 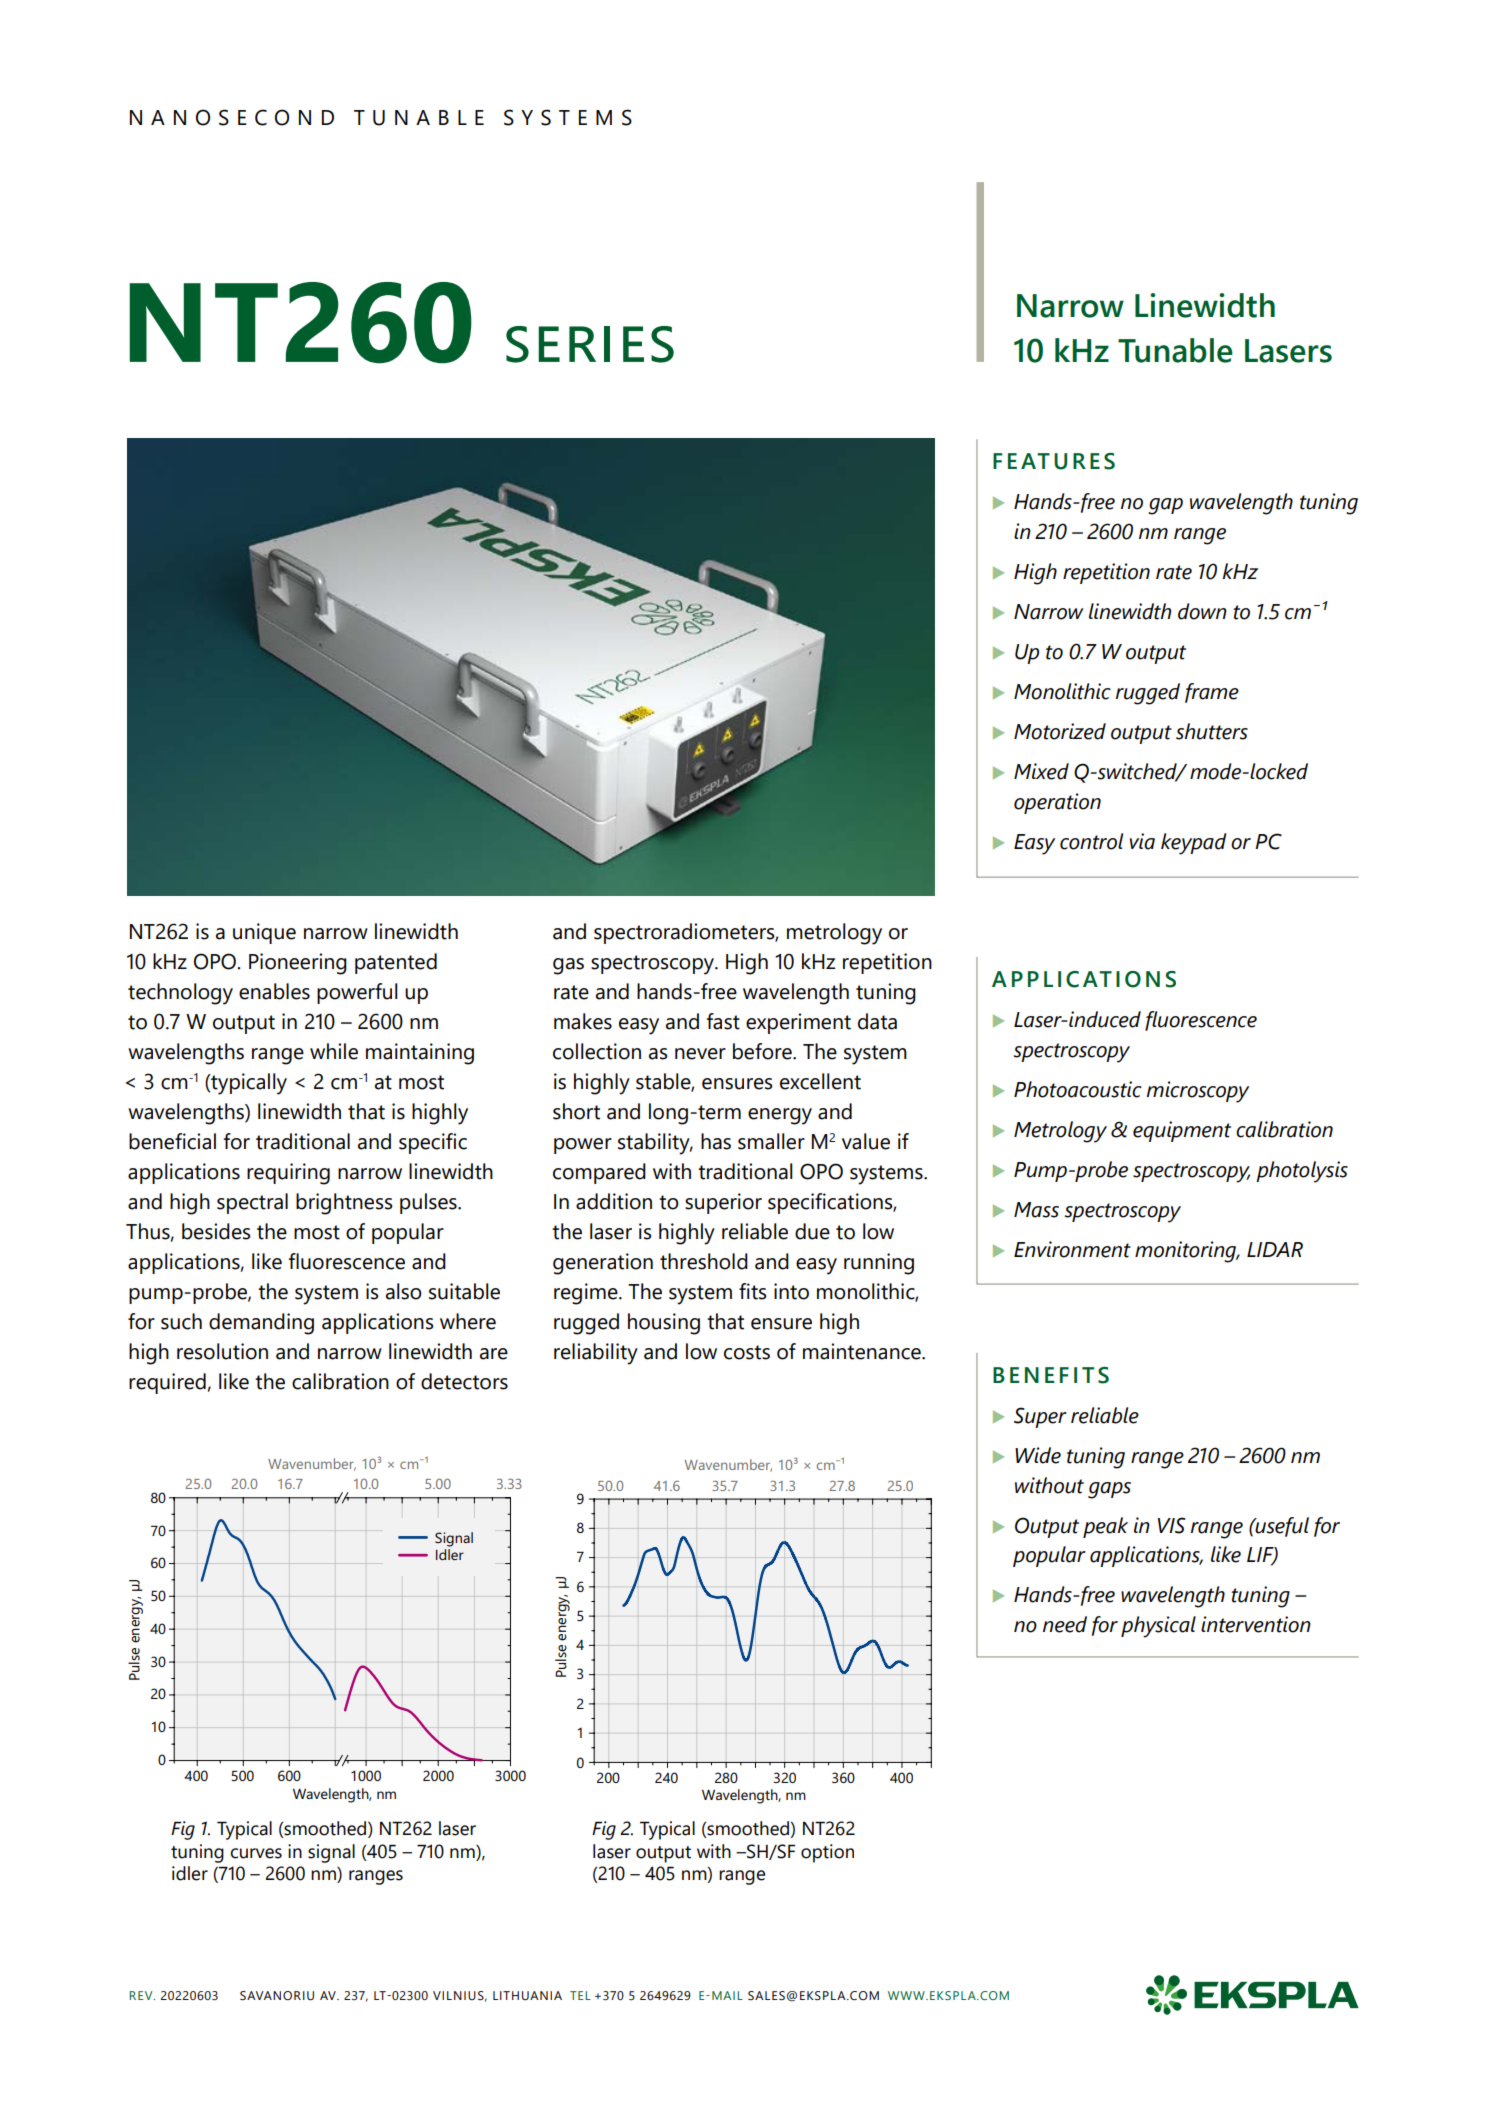 What do you see at coordinates (568, 966) in the image?
I see `gas` at bounding box center [568, 966].
